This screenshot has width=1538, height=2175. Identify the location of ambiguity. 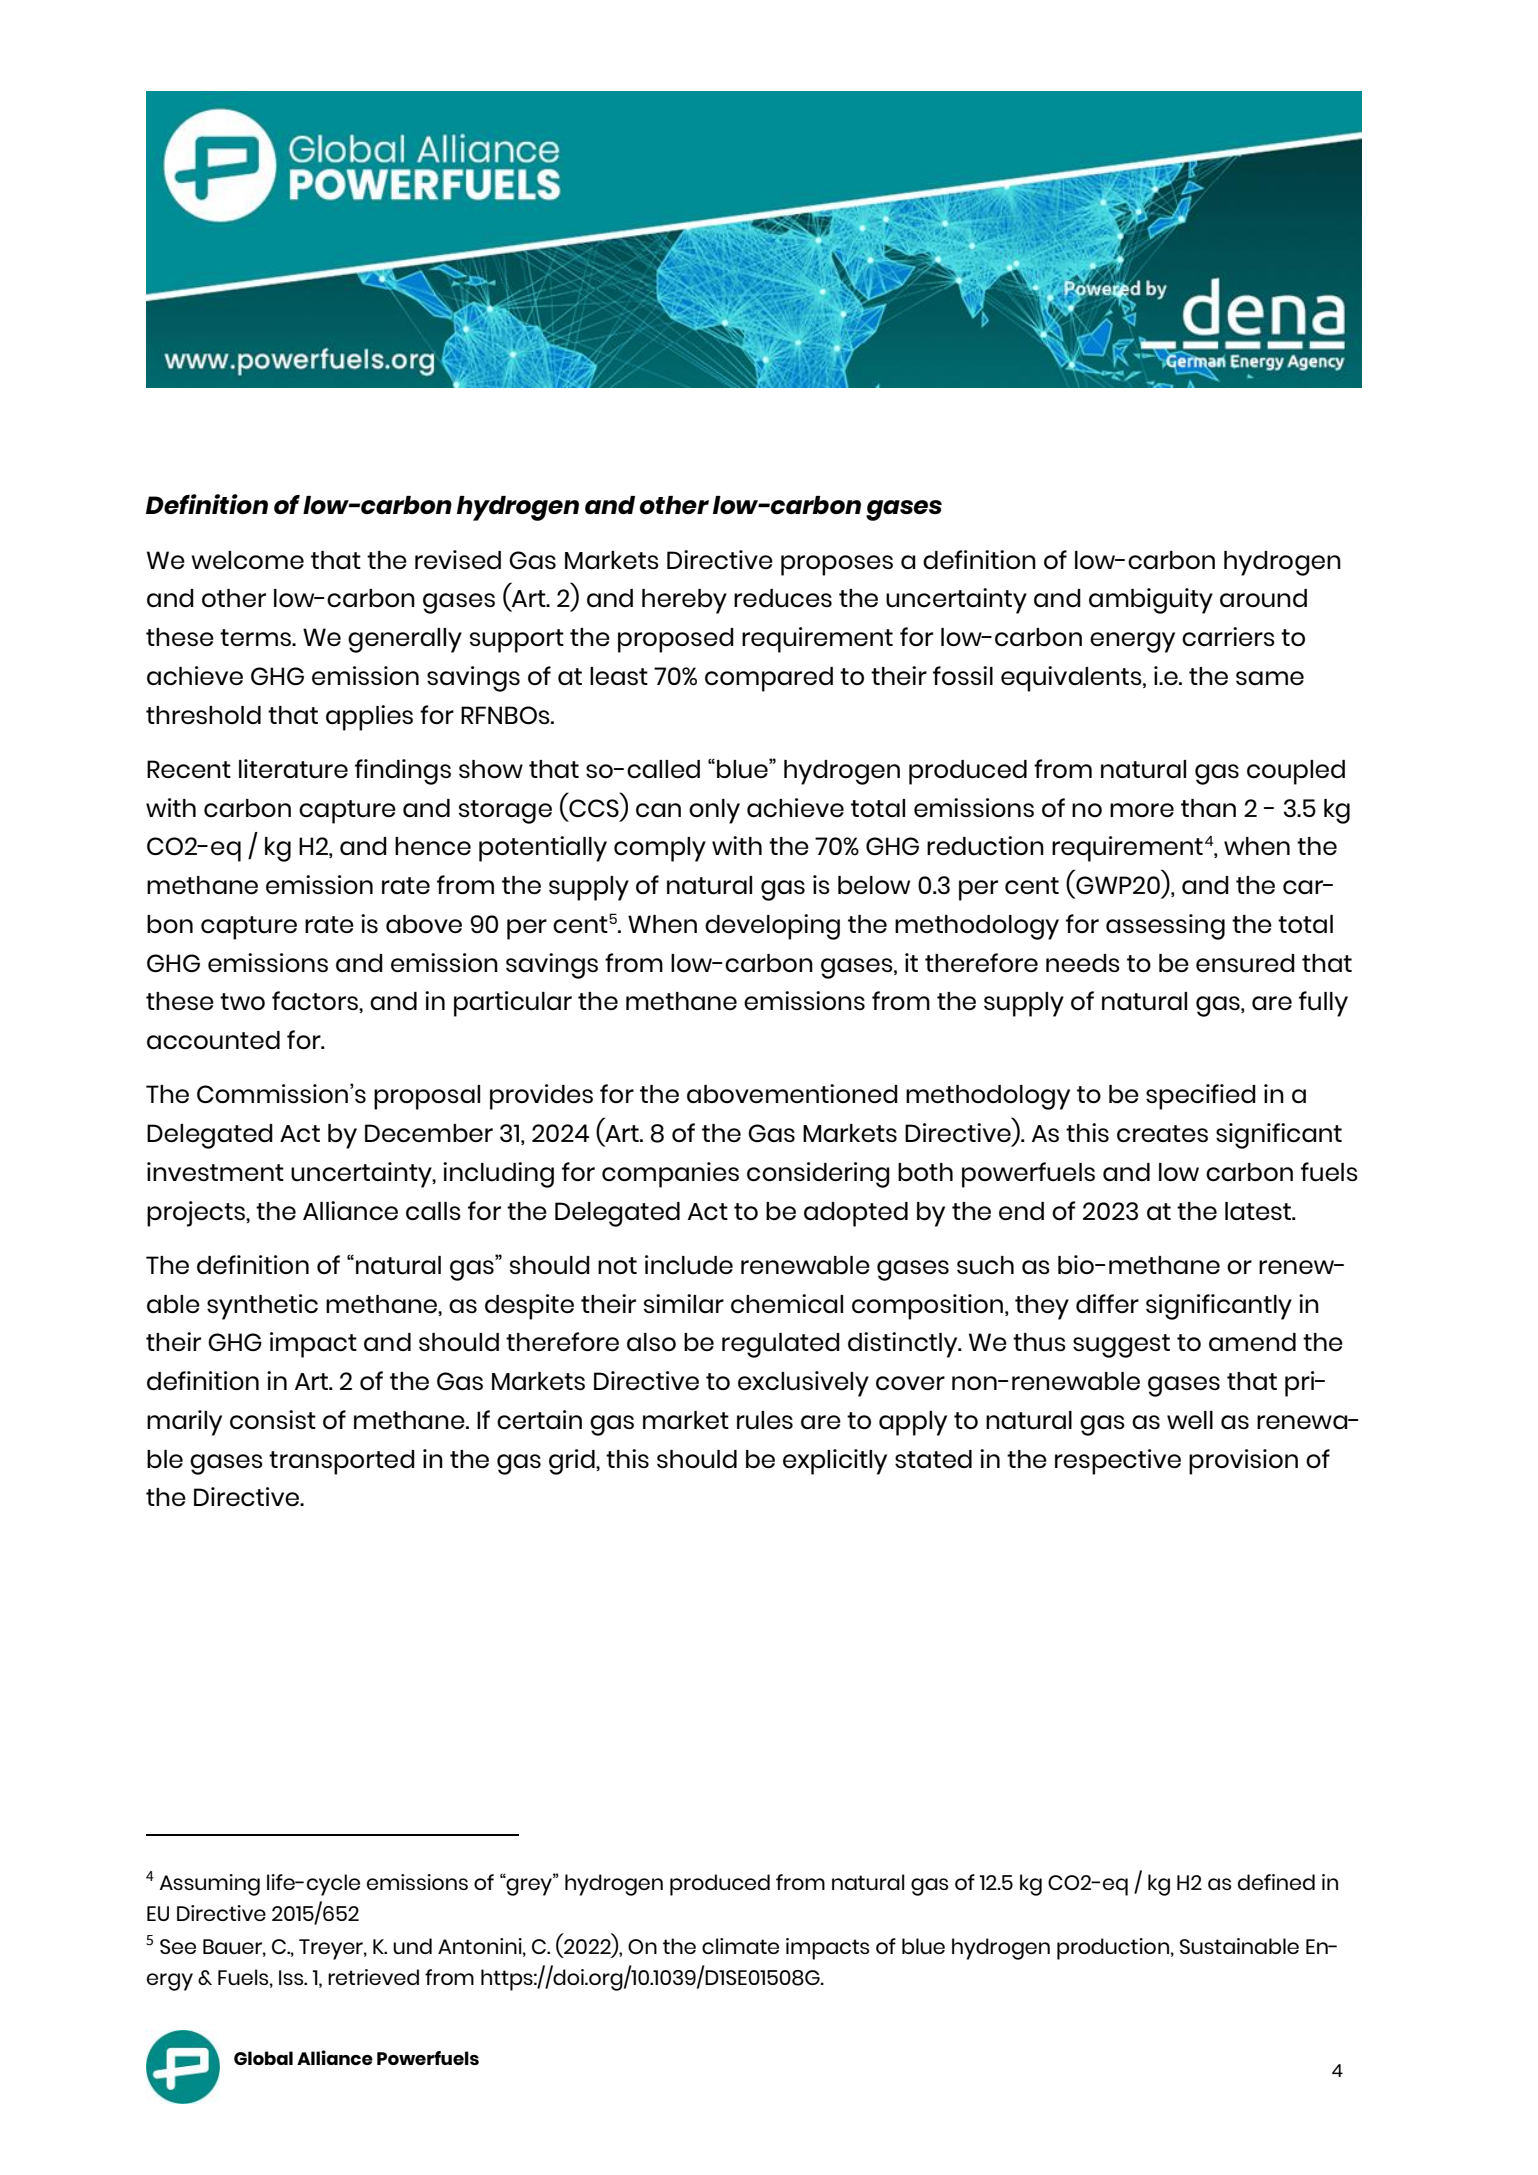
(1151, 601).
